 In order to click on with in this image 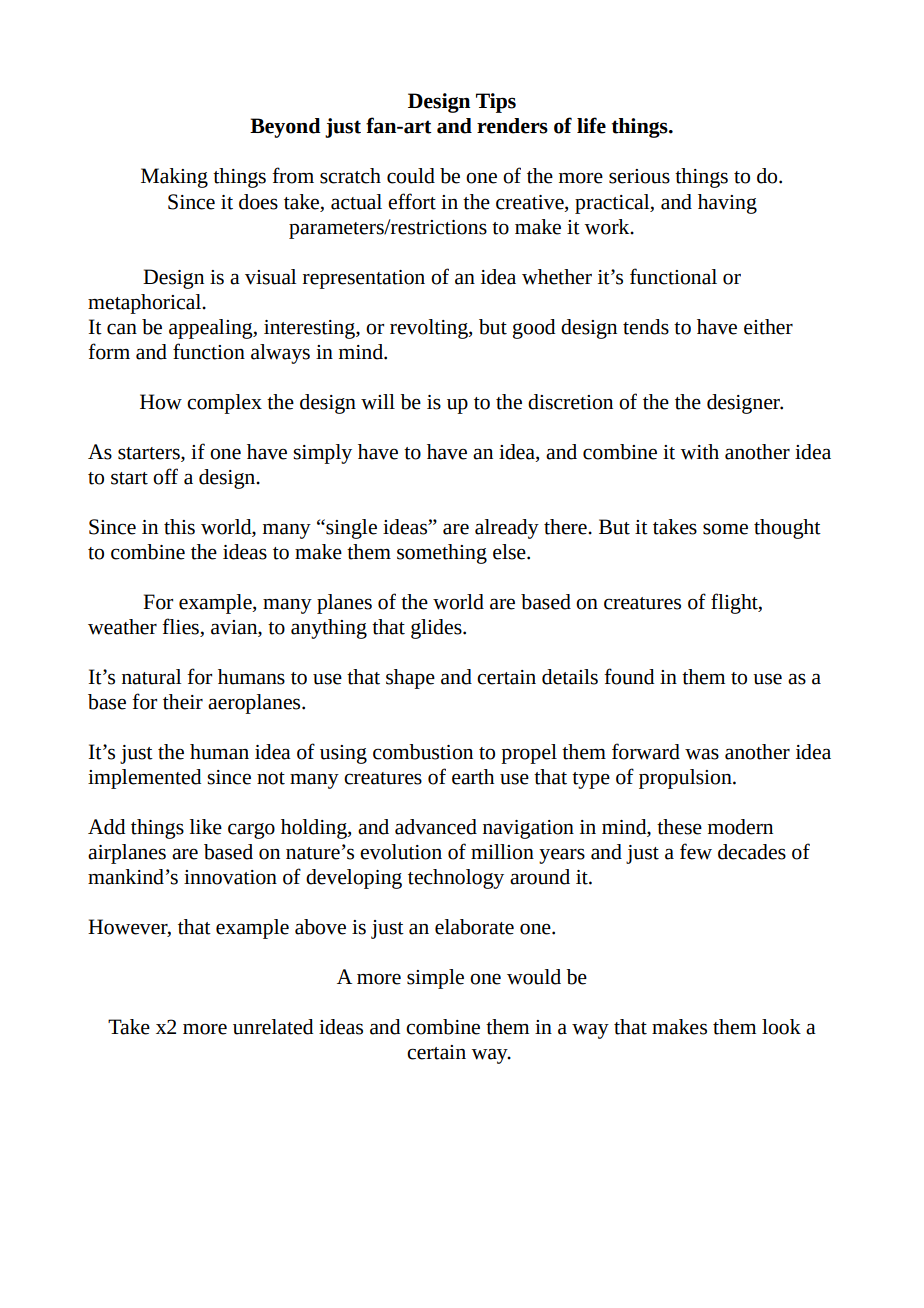, I will do `click(699, 452)`.
